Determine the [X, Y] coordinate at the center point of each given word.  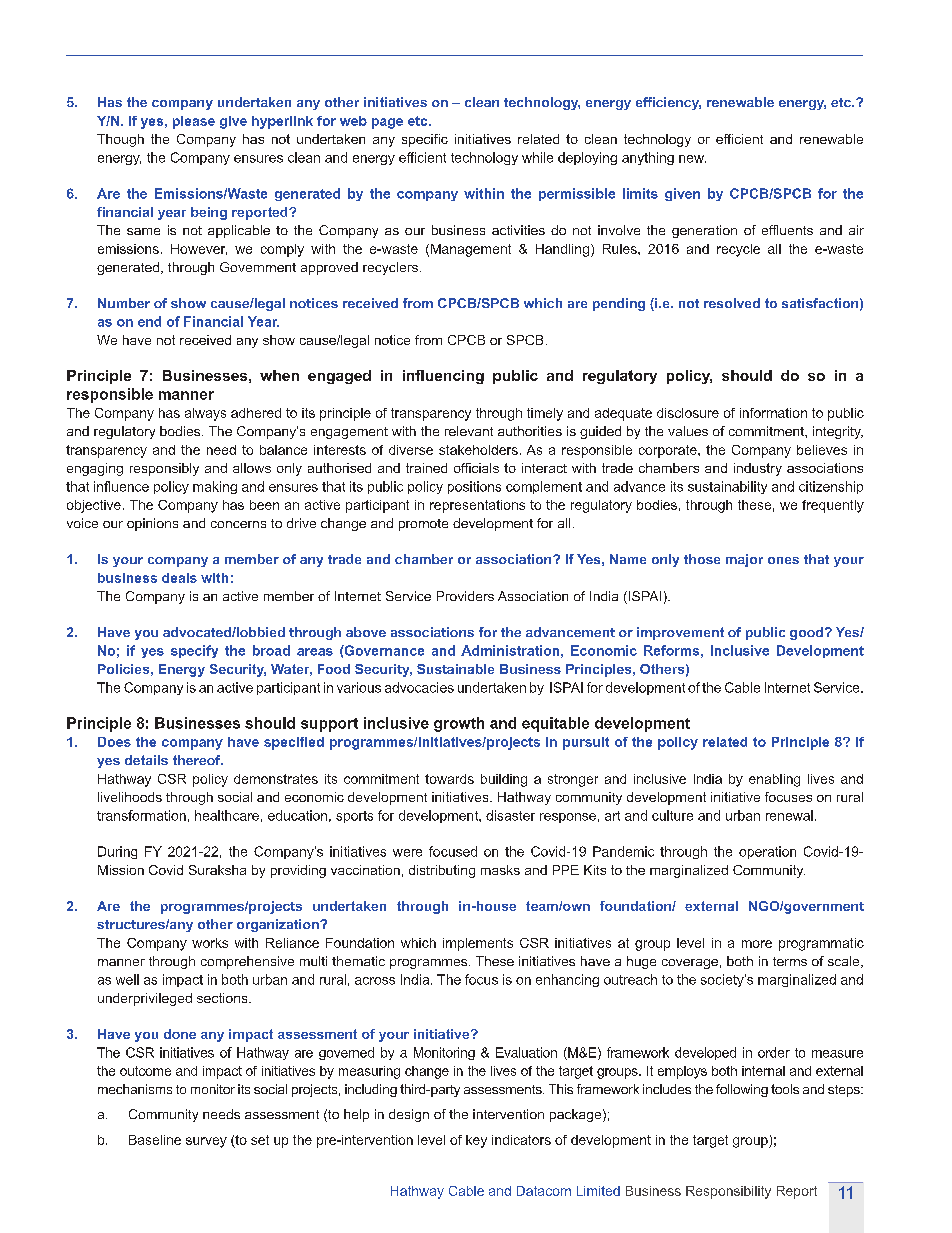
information [773, 413]
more [757, 944]
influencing [443, 377]
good [806, 633]
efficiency [668, 103]
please [194, 122]
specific [425, 140]
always [205, 414]
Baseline [155, 1140]
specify [194, 651]
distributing [442, 871]
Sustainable [455, 669]
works [210, 943]
